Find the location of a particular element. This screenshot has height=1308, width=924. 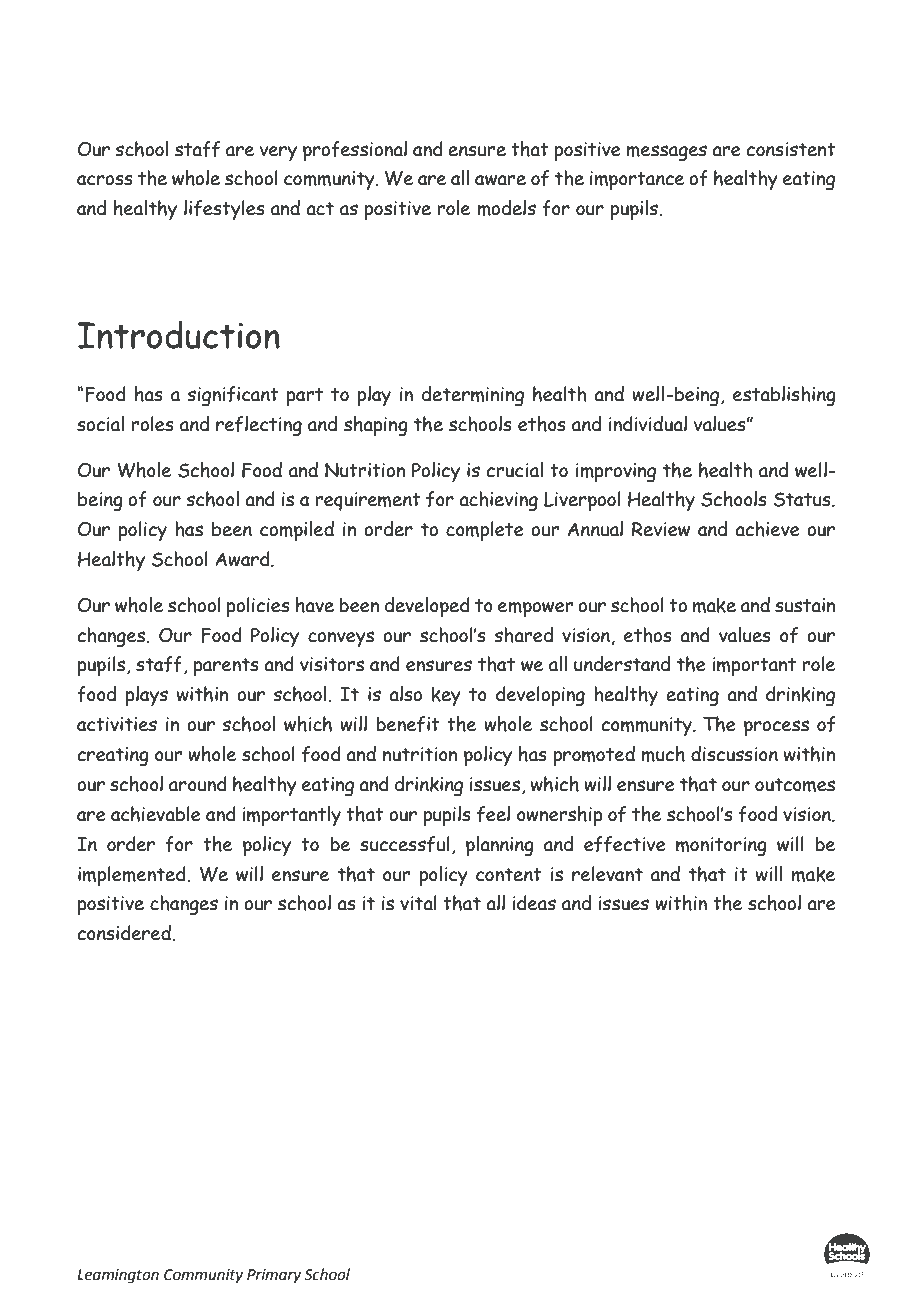

achievable is located at coordinates (156, 814).
